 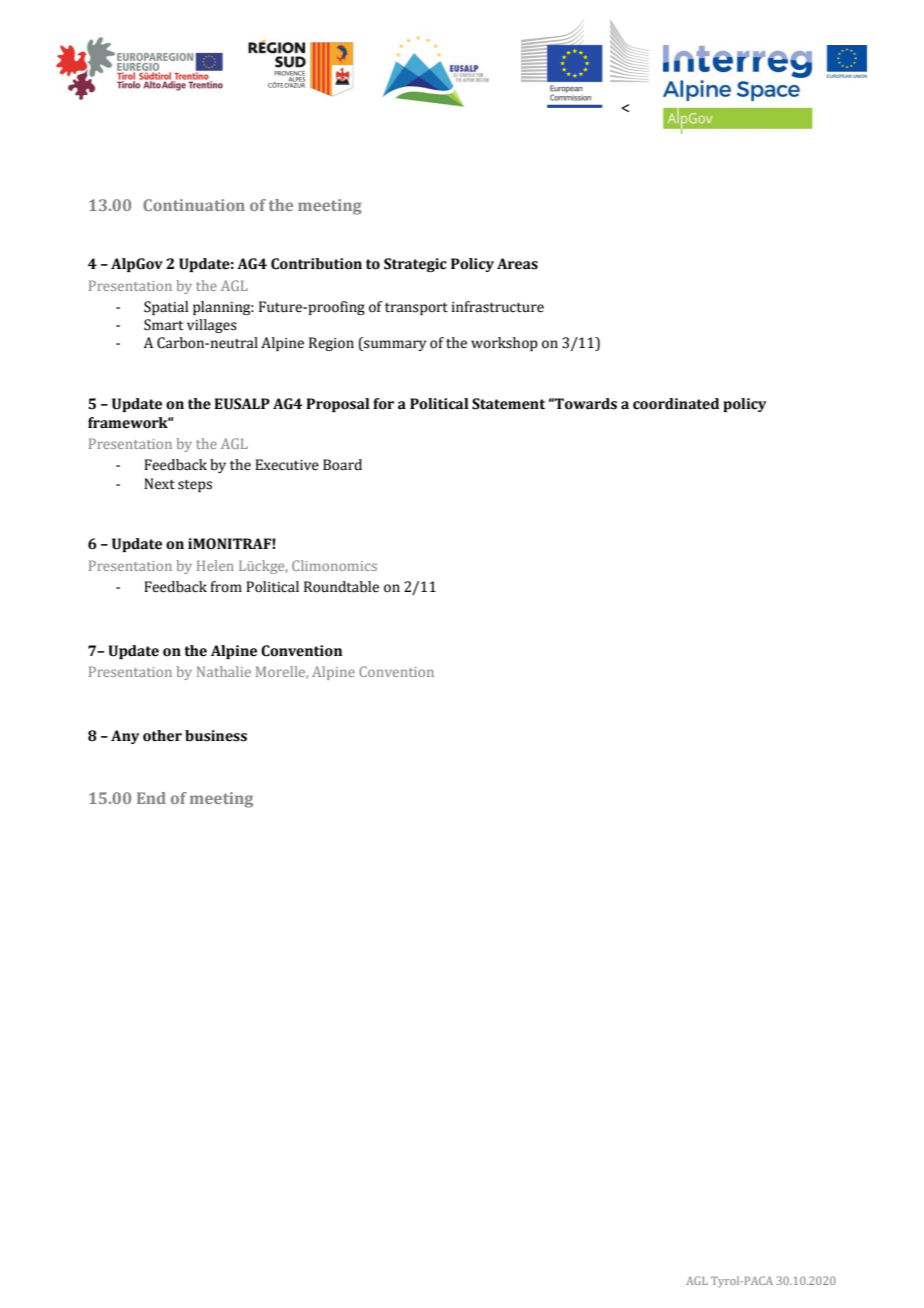 What do you see at coordinates (517, 264) in the document?
I see `Areas` at bounding box center [517, 264].
